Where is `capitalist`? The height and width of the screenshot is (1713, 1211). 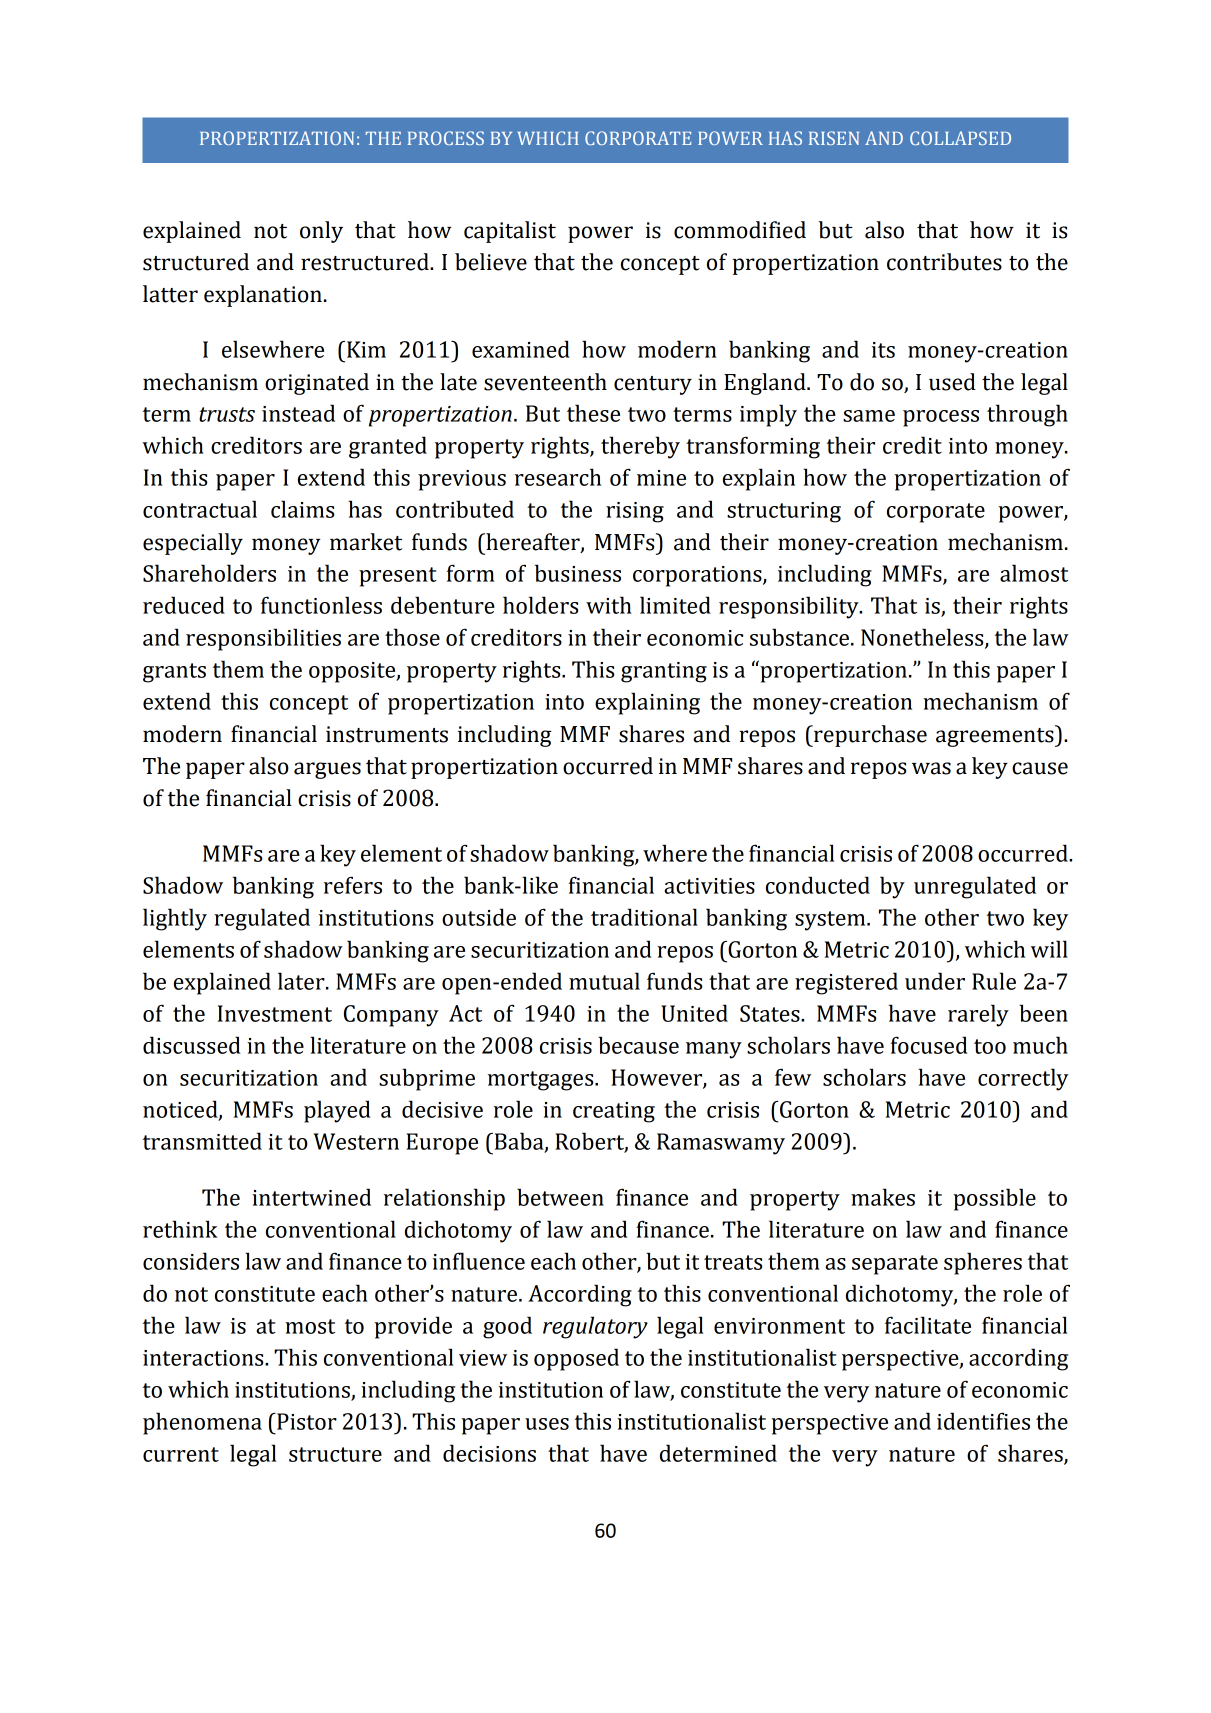 capitalist is located at coordinates (510, 232).
